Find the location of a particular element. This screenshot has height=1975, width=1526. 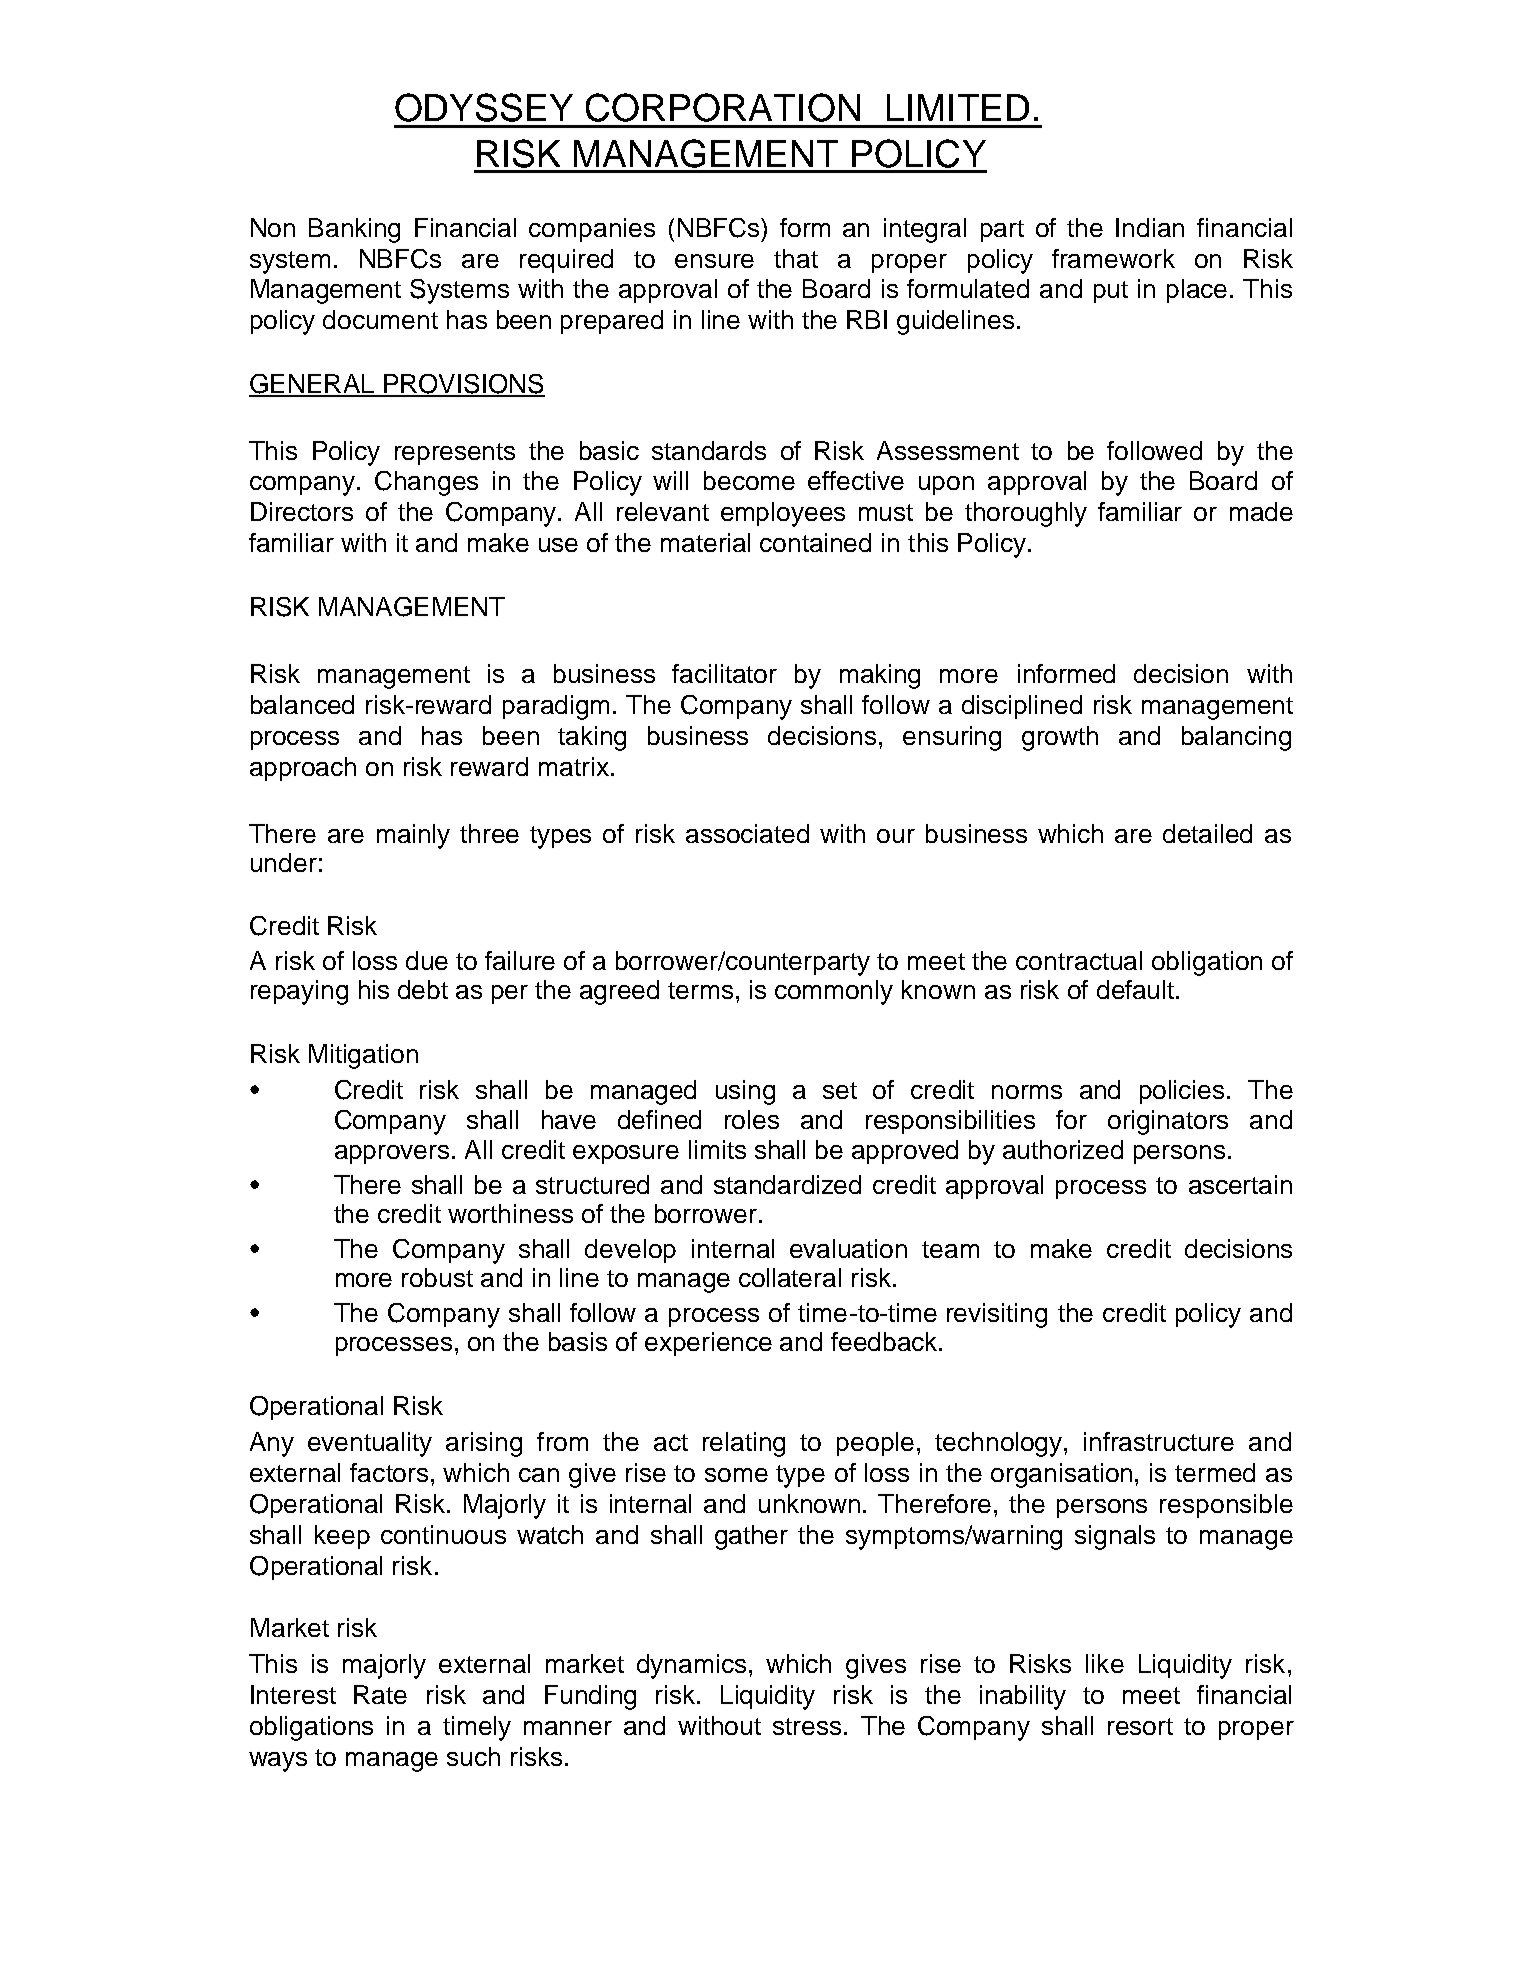

terms is located at coordinates (700, 990).
